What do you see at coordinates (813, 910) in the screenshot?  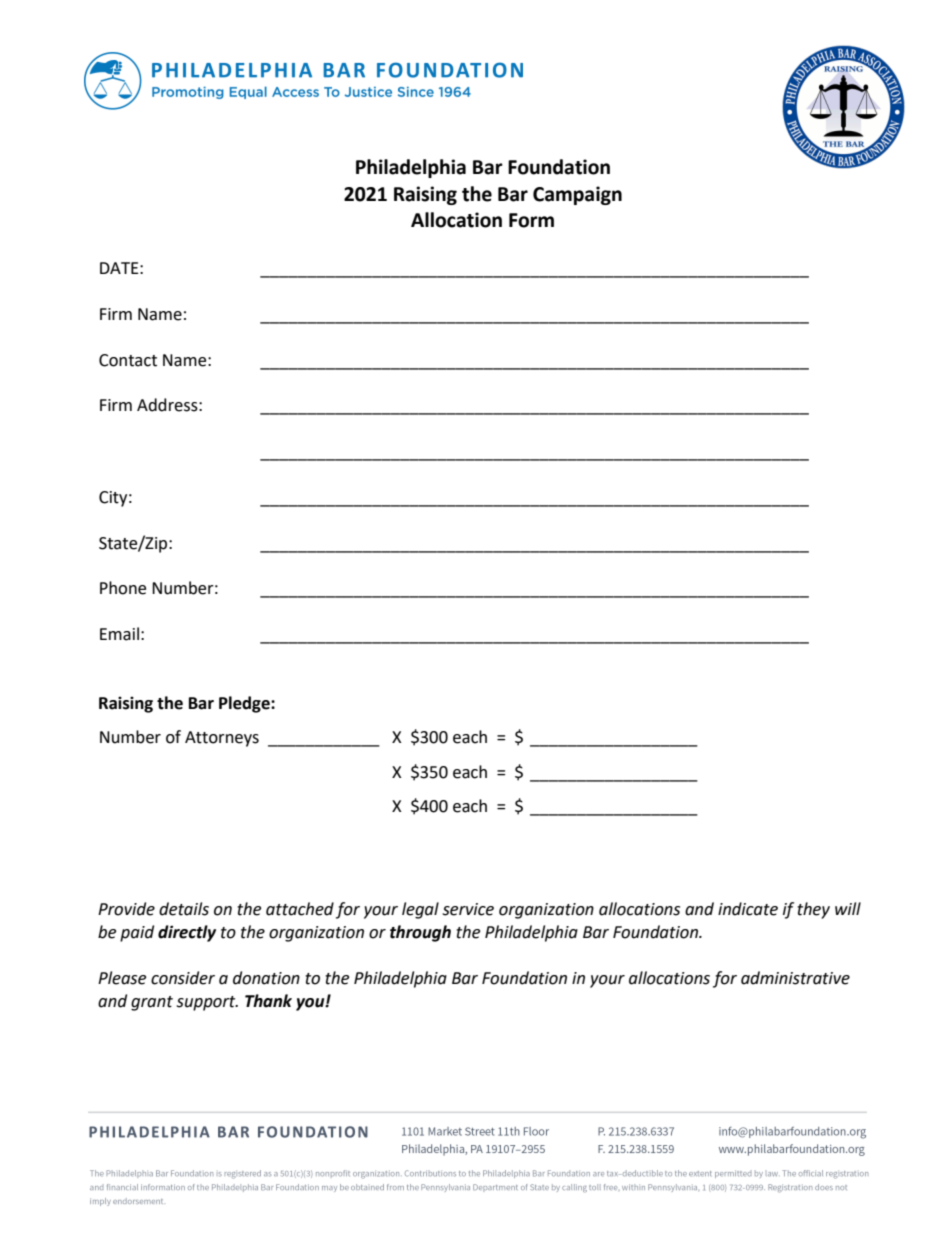 I see `they` at bounding box center [813, 910].
